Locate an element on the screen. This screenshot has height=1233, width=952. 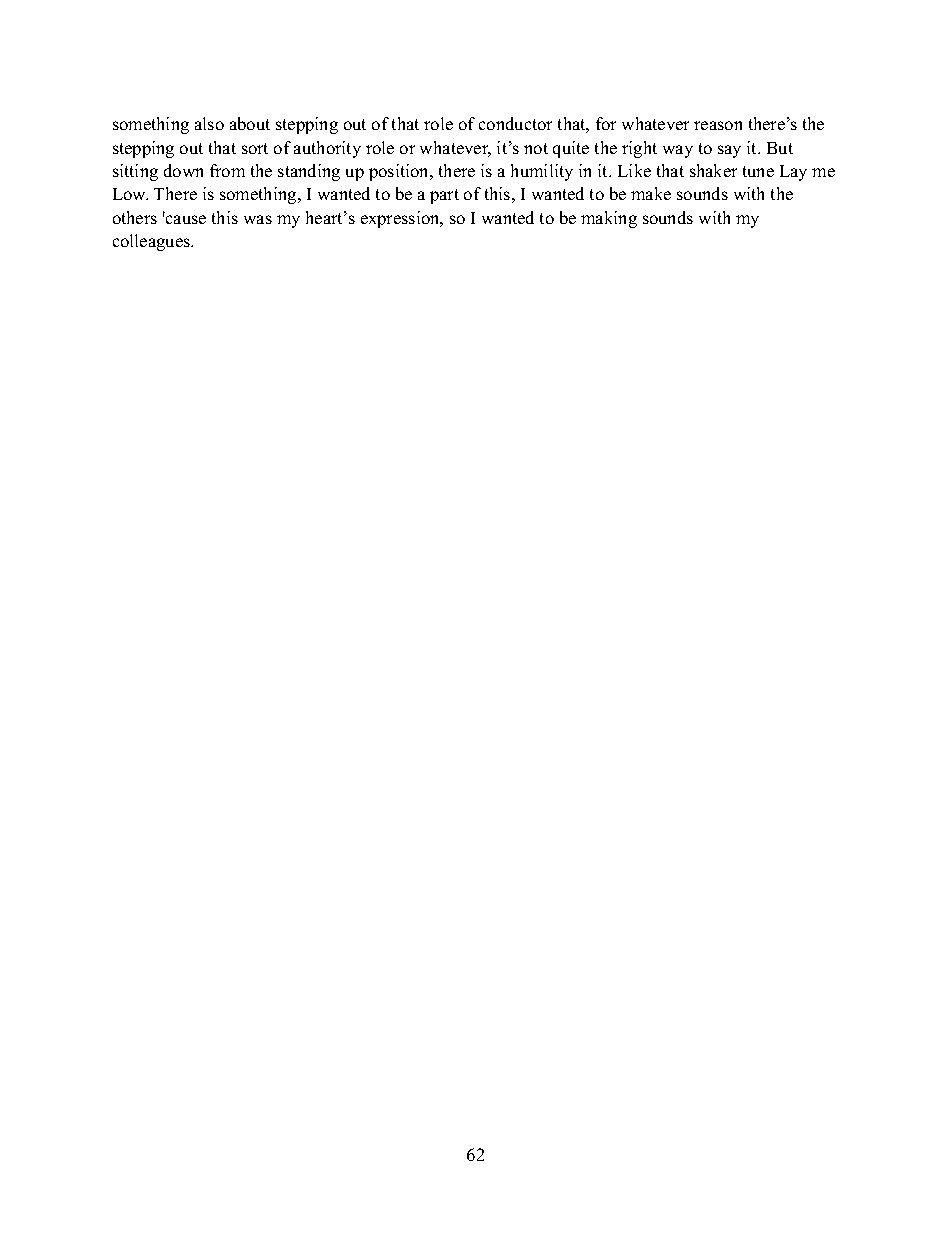
not is located at coordinates (536, 148).
